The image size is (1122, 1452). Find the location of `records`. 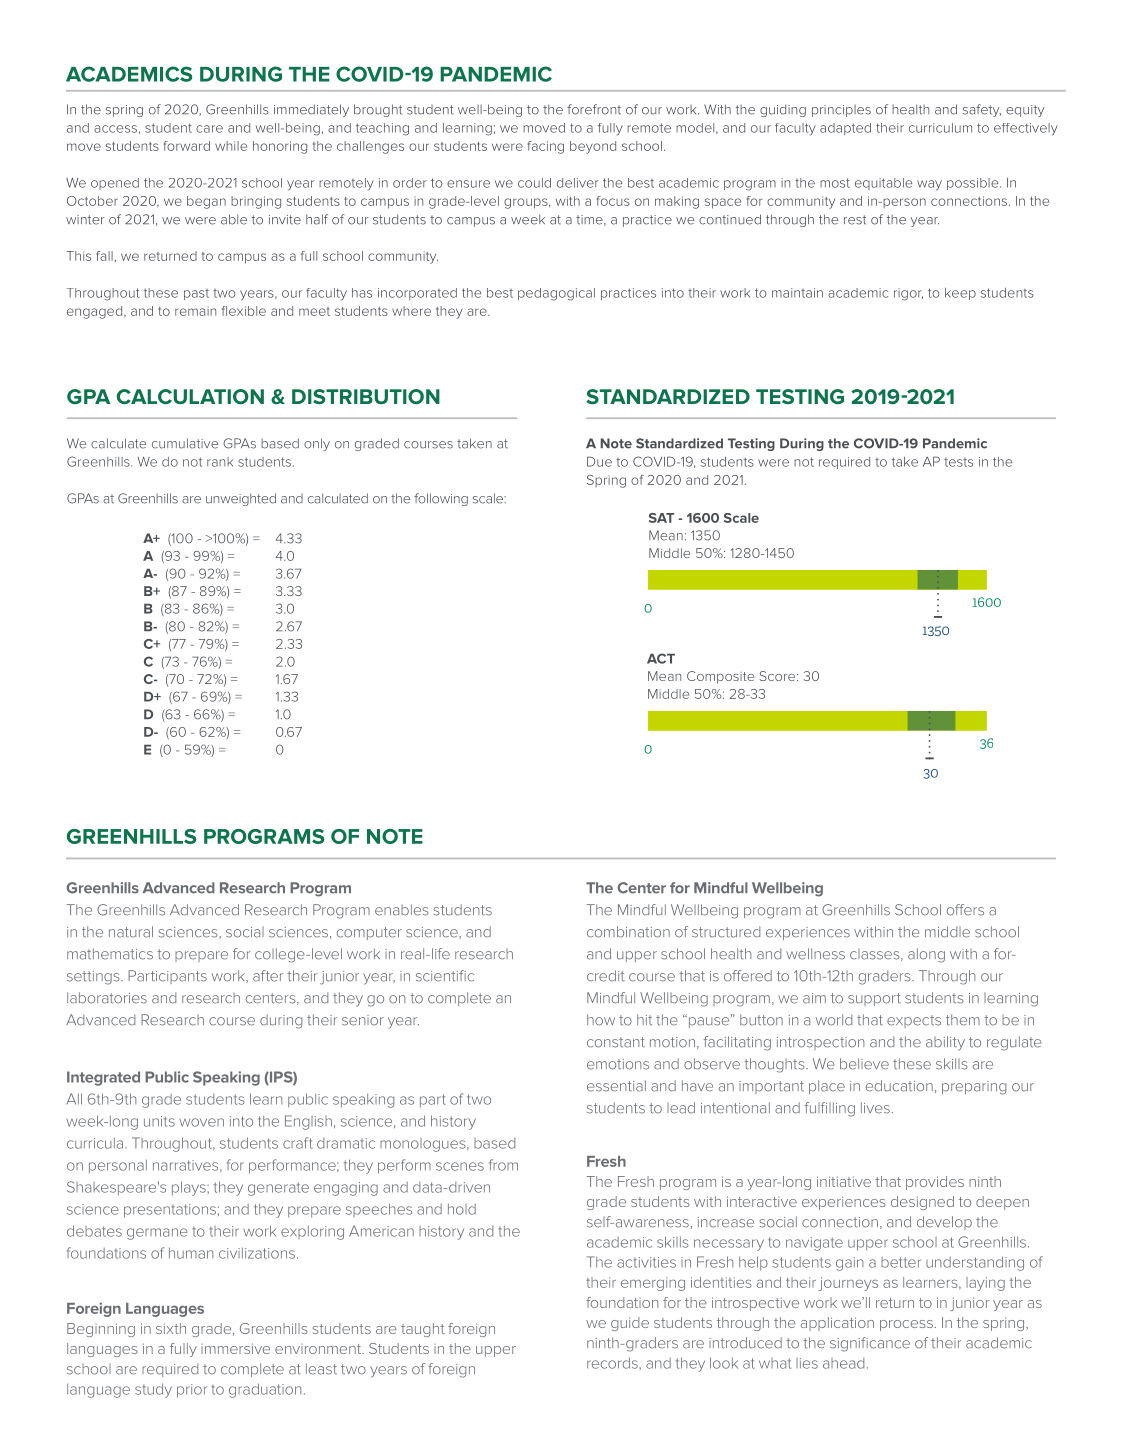

records is located at coordinates (613, 1363).
